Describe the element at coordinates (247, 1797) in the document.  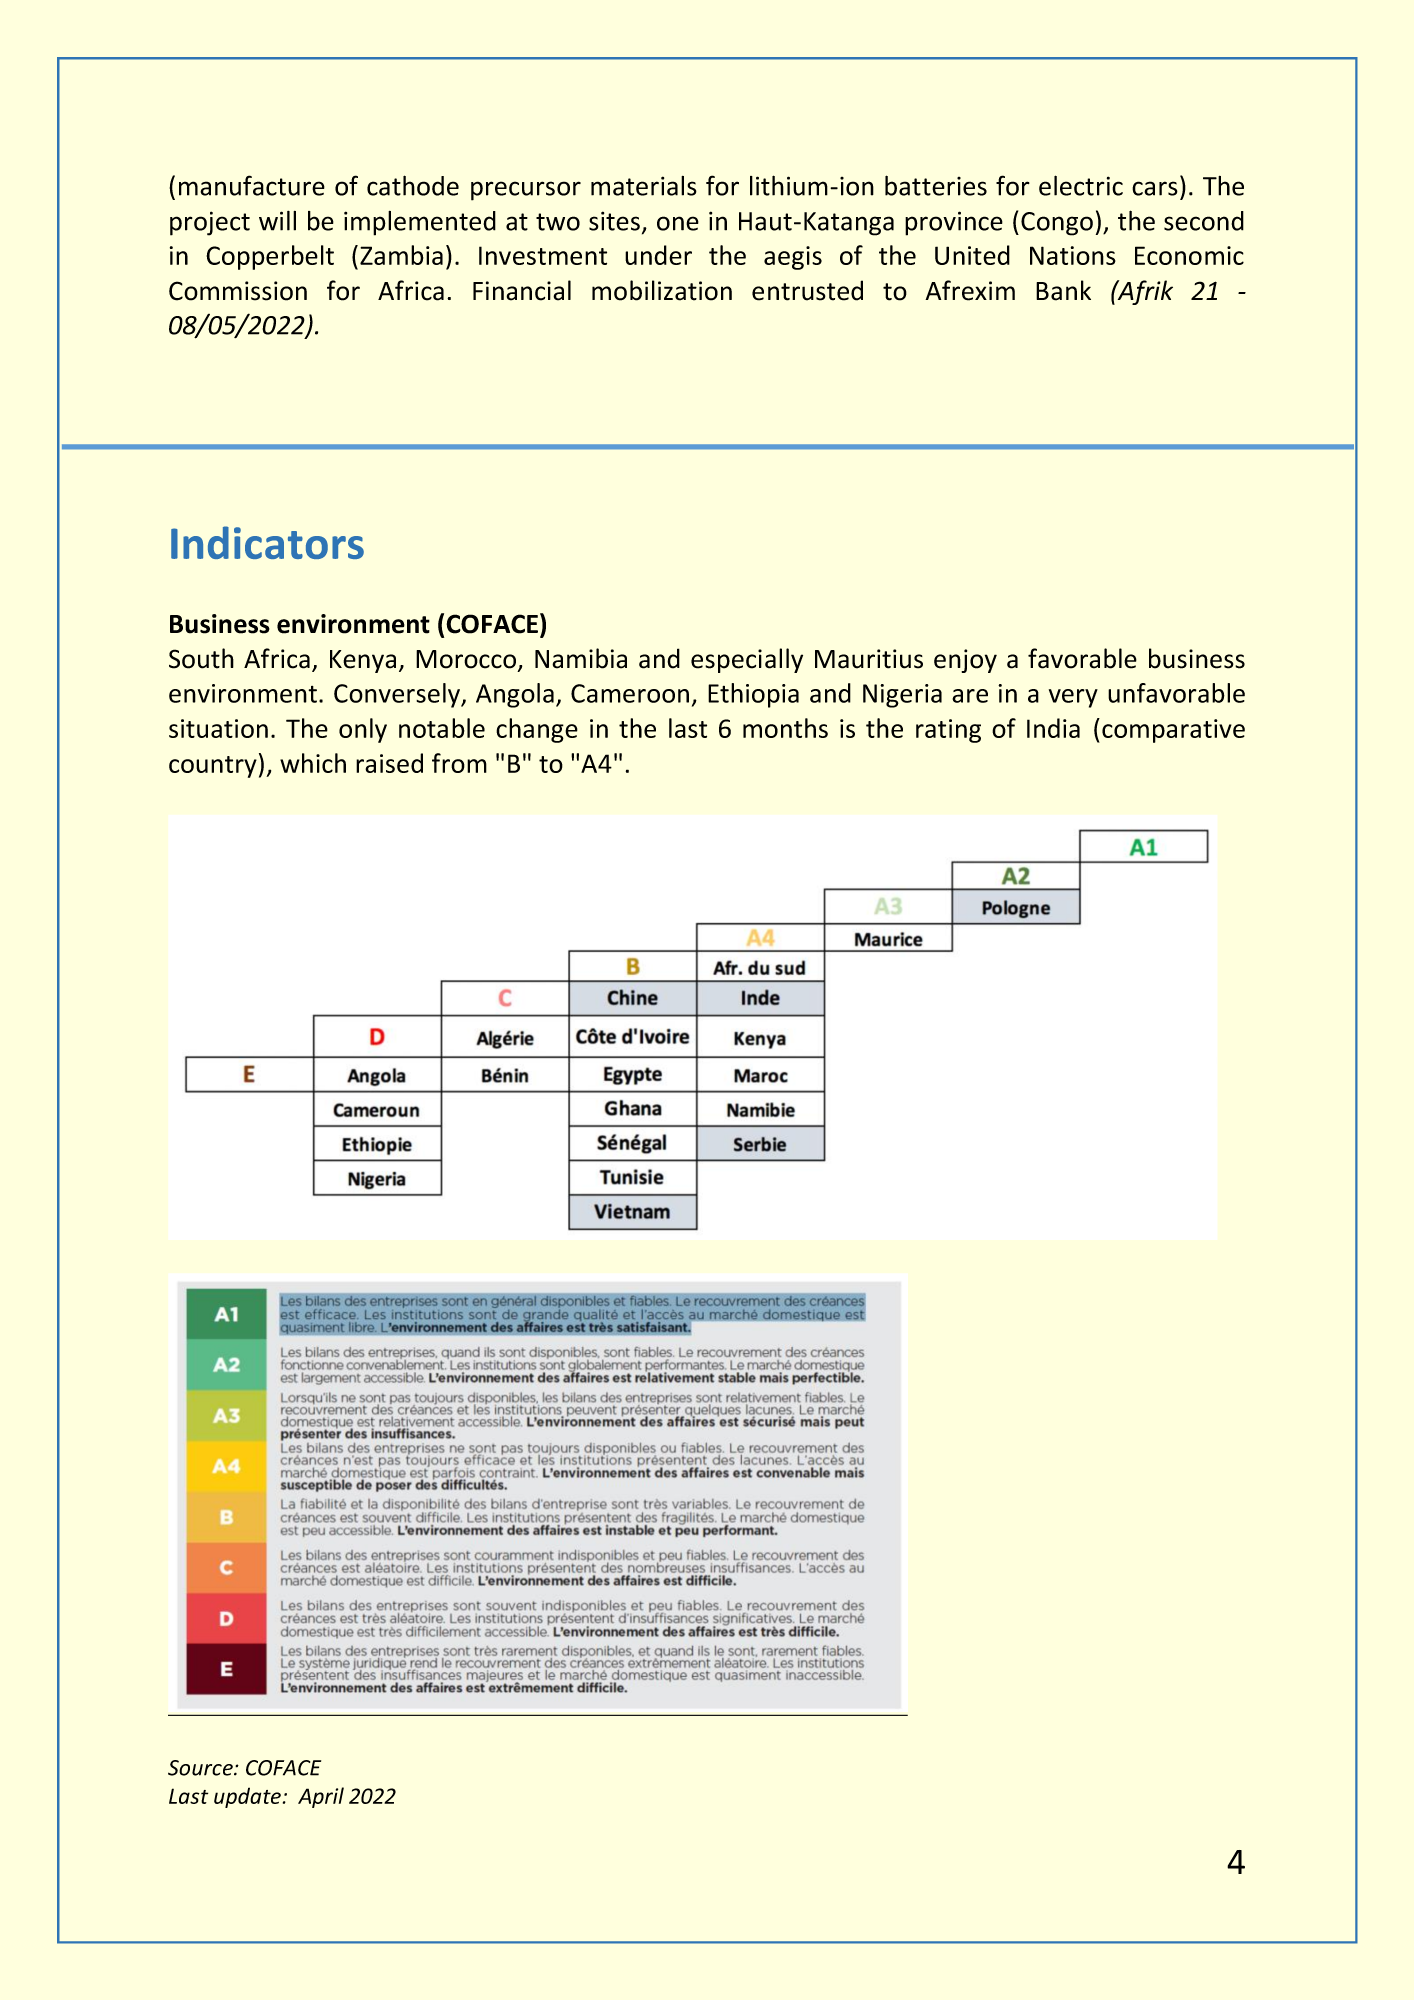
I see `update` at that location.
